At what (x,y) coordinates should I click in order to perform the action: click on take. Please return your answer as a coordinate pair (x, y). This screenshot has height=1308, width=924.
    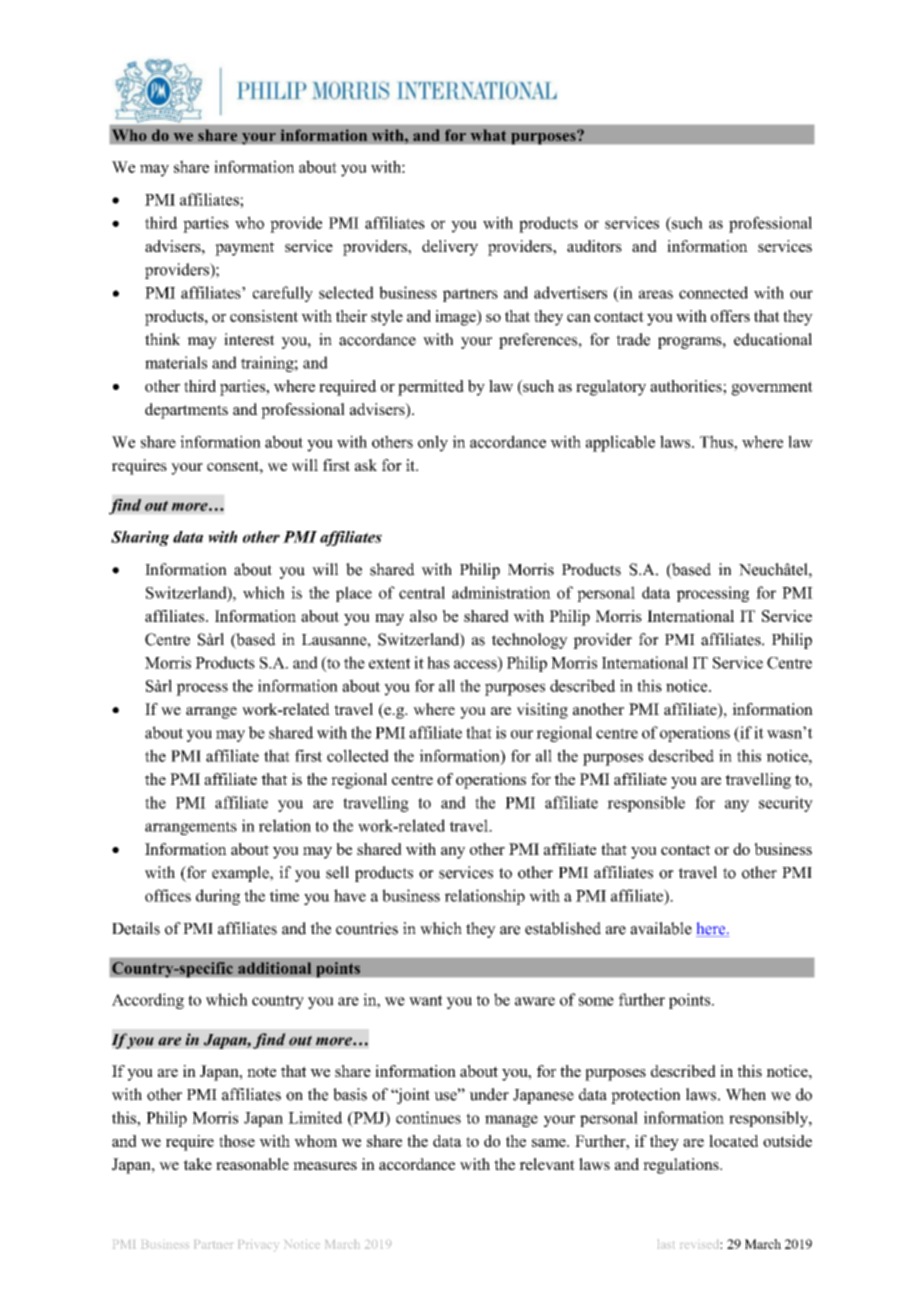
    Looking at the image, I should click on (197, 1164).
